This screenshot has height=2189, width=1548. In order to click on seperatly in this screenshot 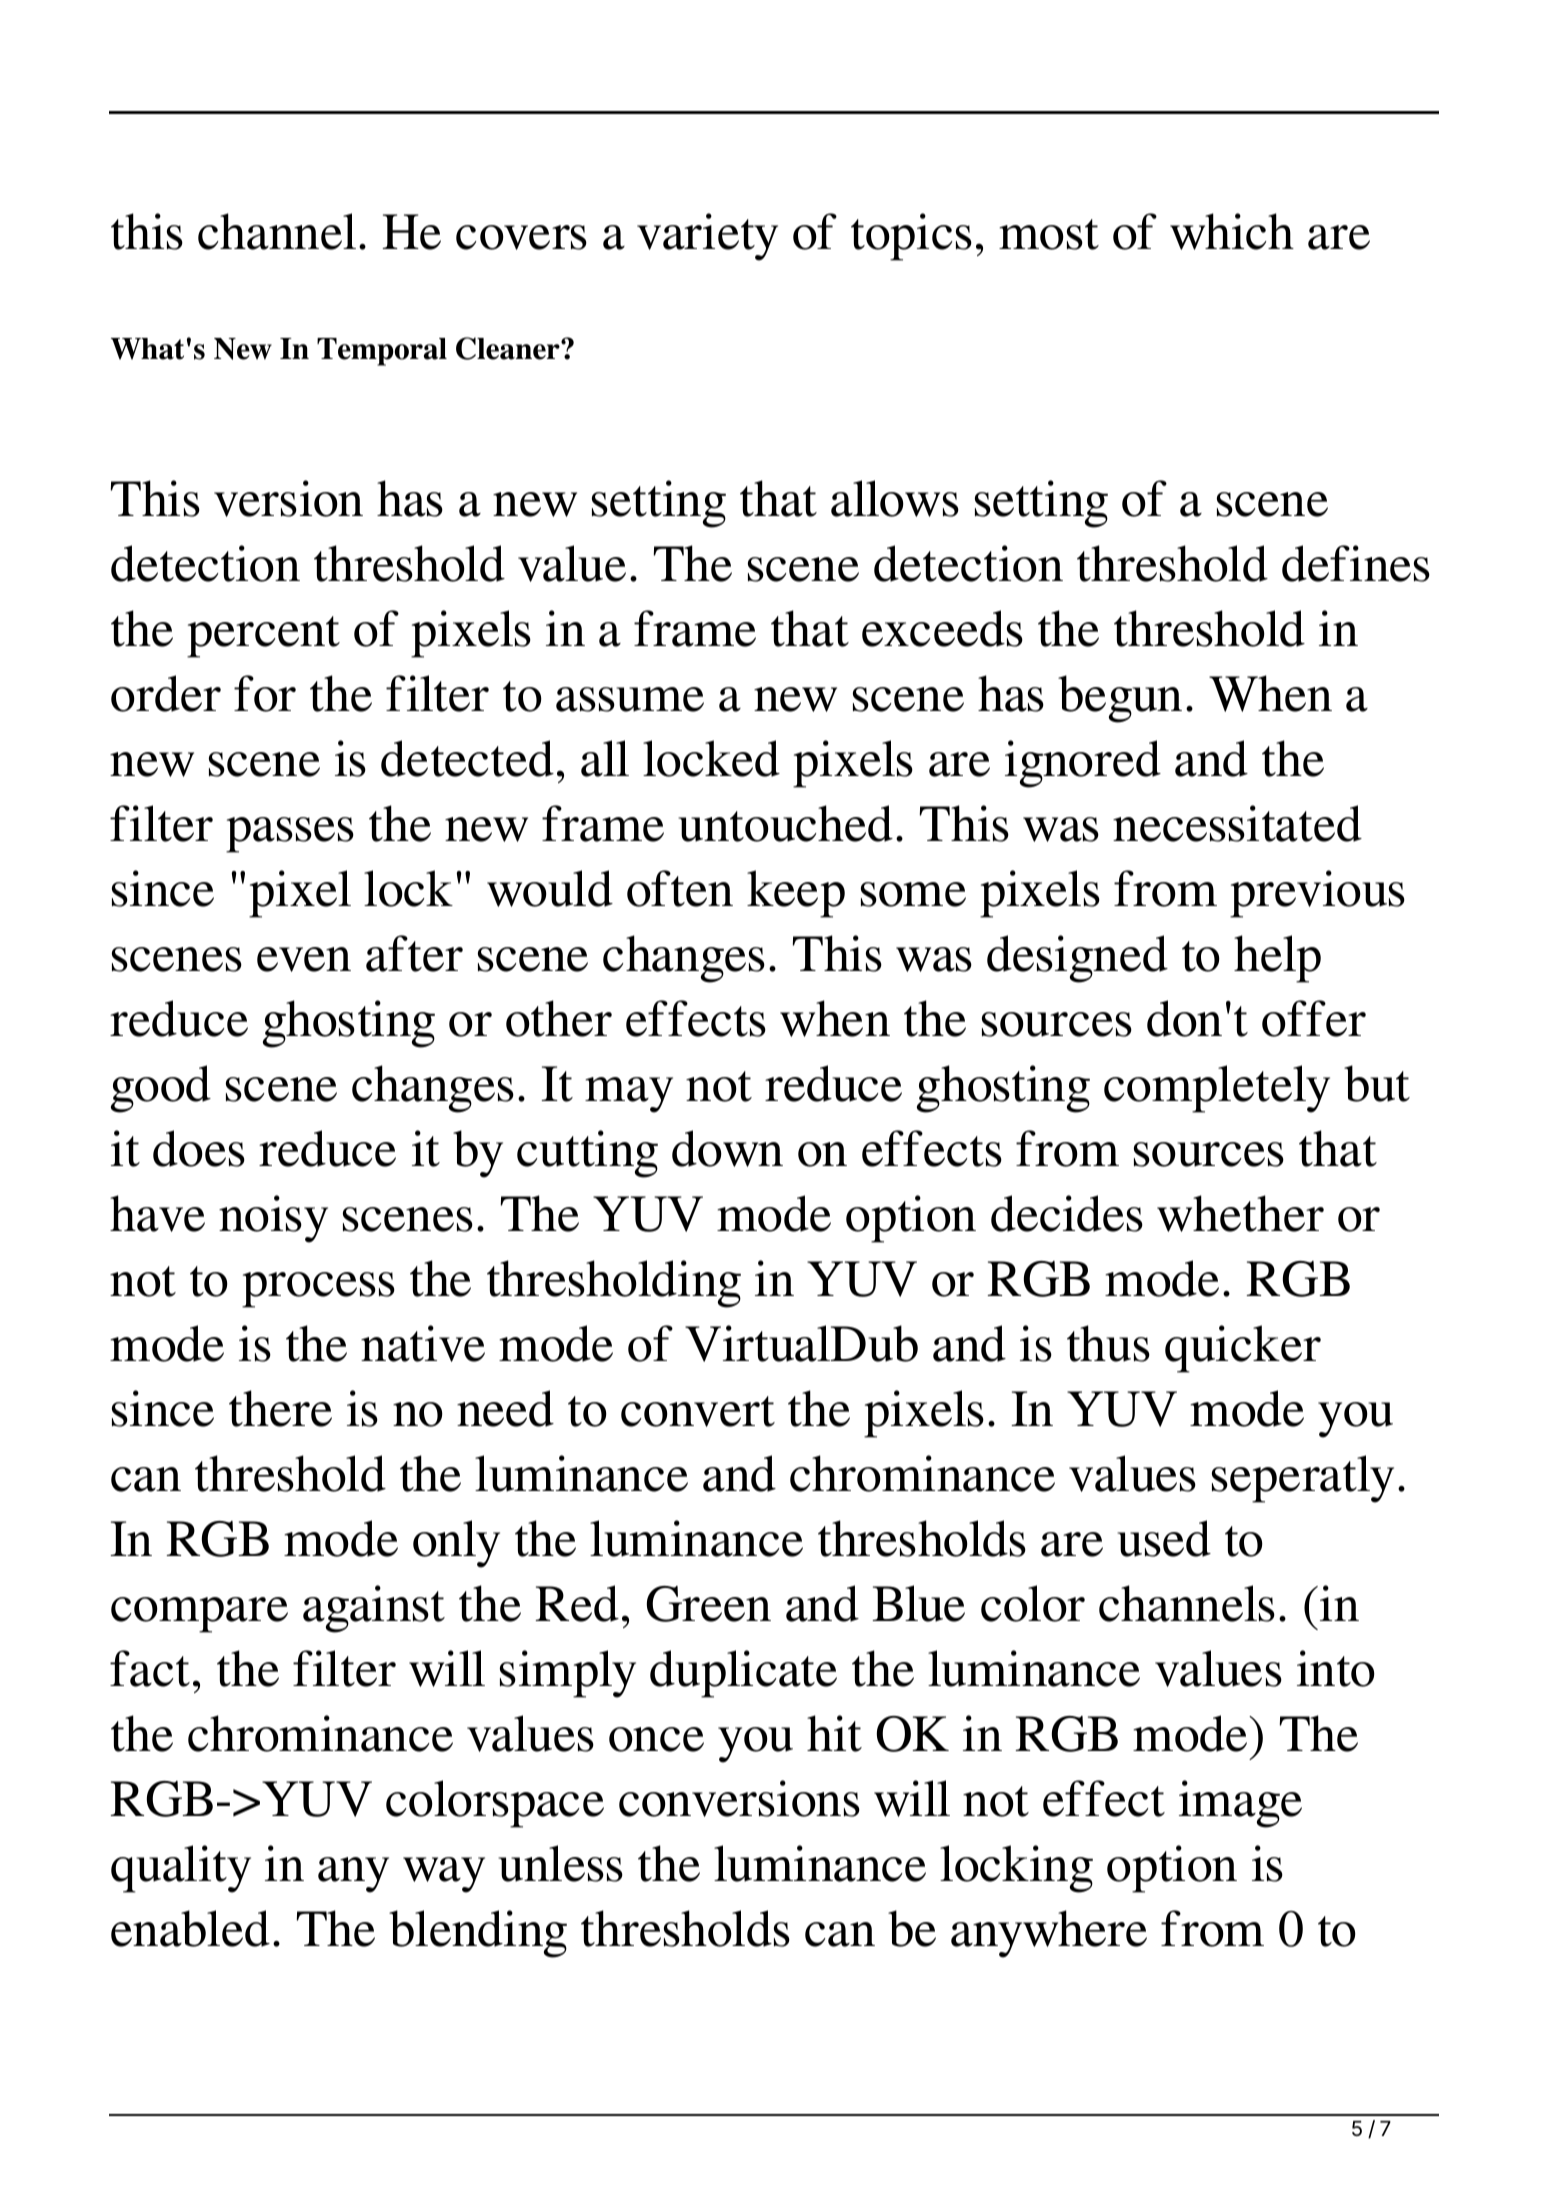, I will do `click(1303, 1479)`.
